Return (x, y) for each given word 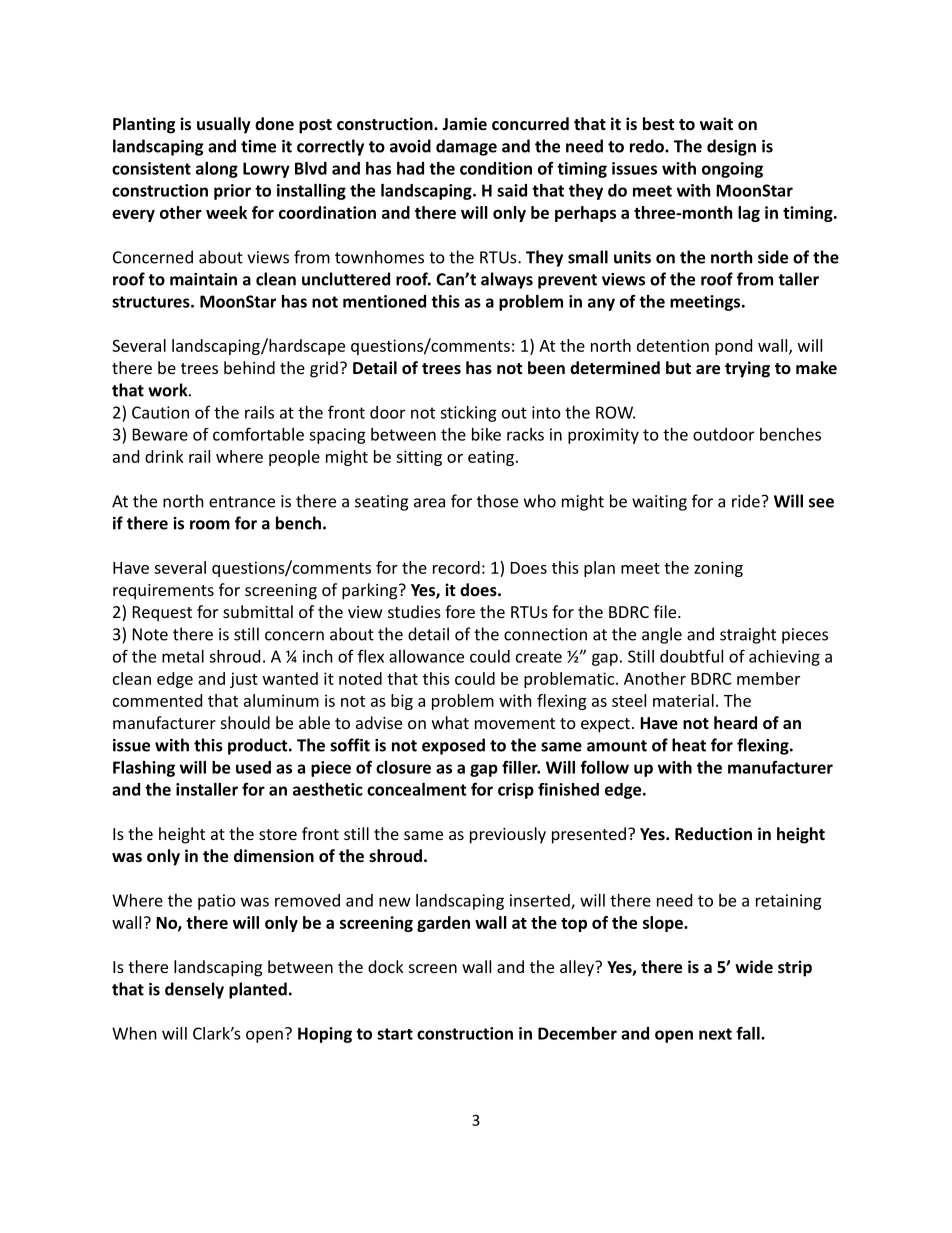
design (731, 147)
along (217, 170)
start (395, 1034)
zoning (718, 569)
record (456, 567)
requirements (163, 592)
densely (194, 990)
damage (466, 147)
